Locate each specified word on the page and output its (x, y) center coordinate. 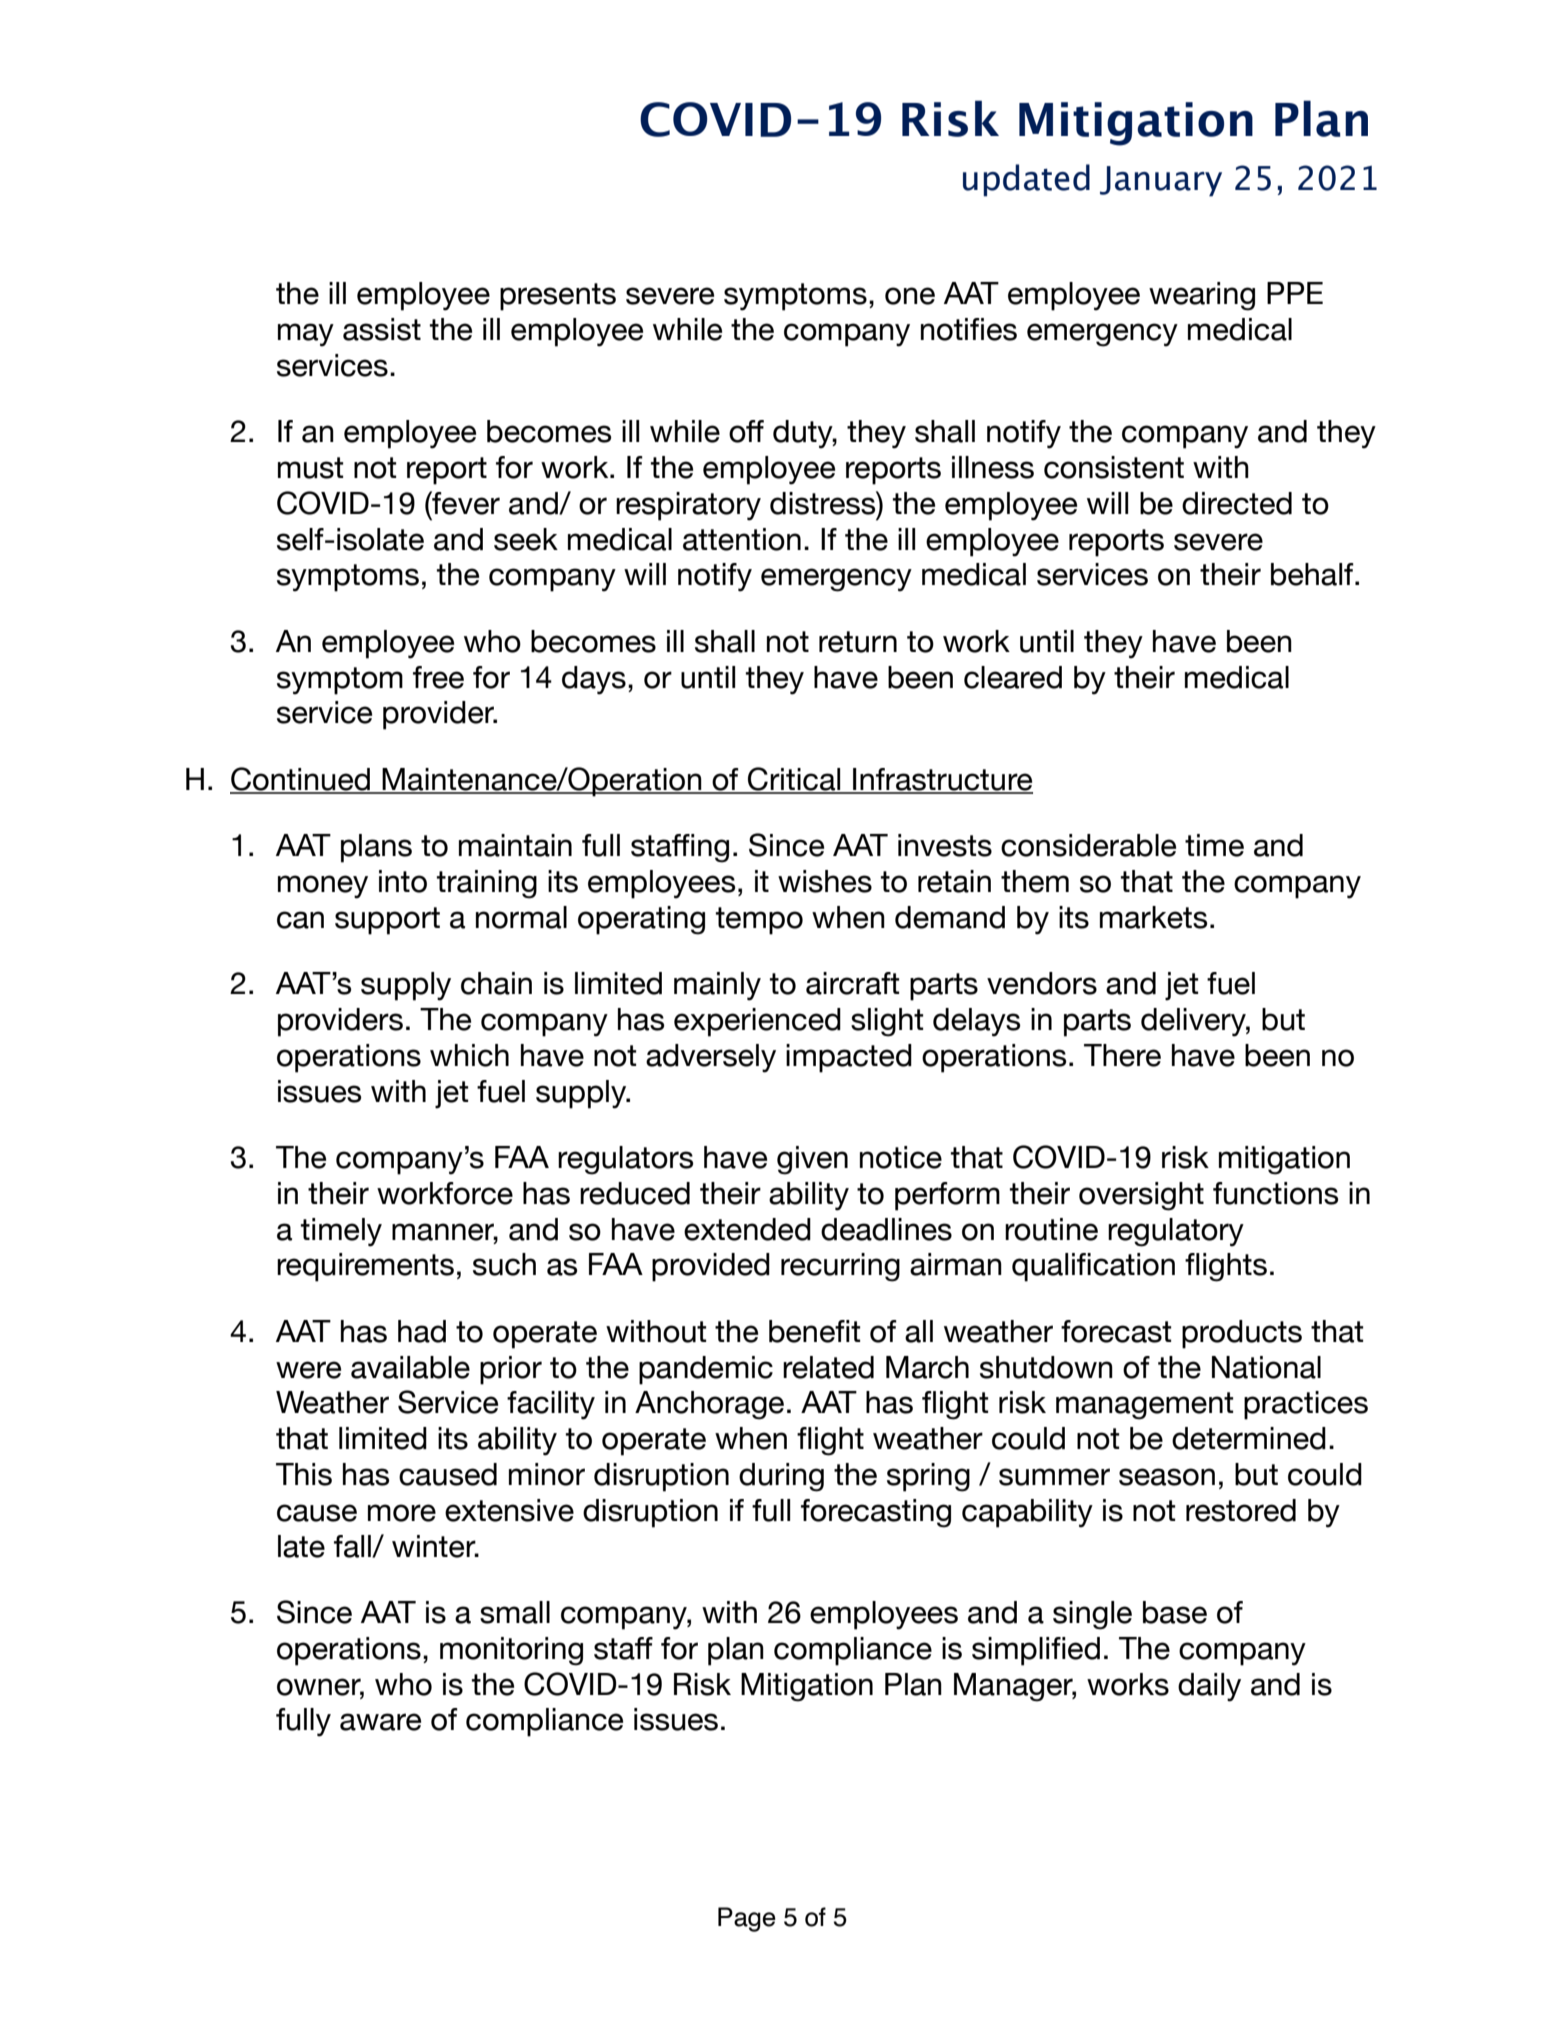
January (1161, 181)
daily (1209, 1687)
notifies (969, 329)
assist (382, 329)
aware (380, 1722)
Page (747, 1919)
